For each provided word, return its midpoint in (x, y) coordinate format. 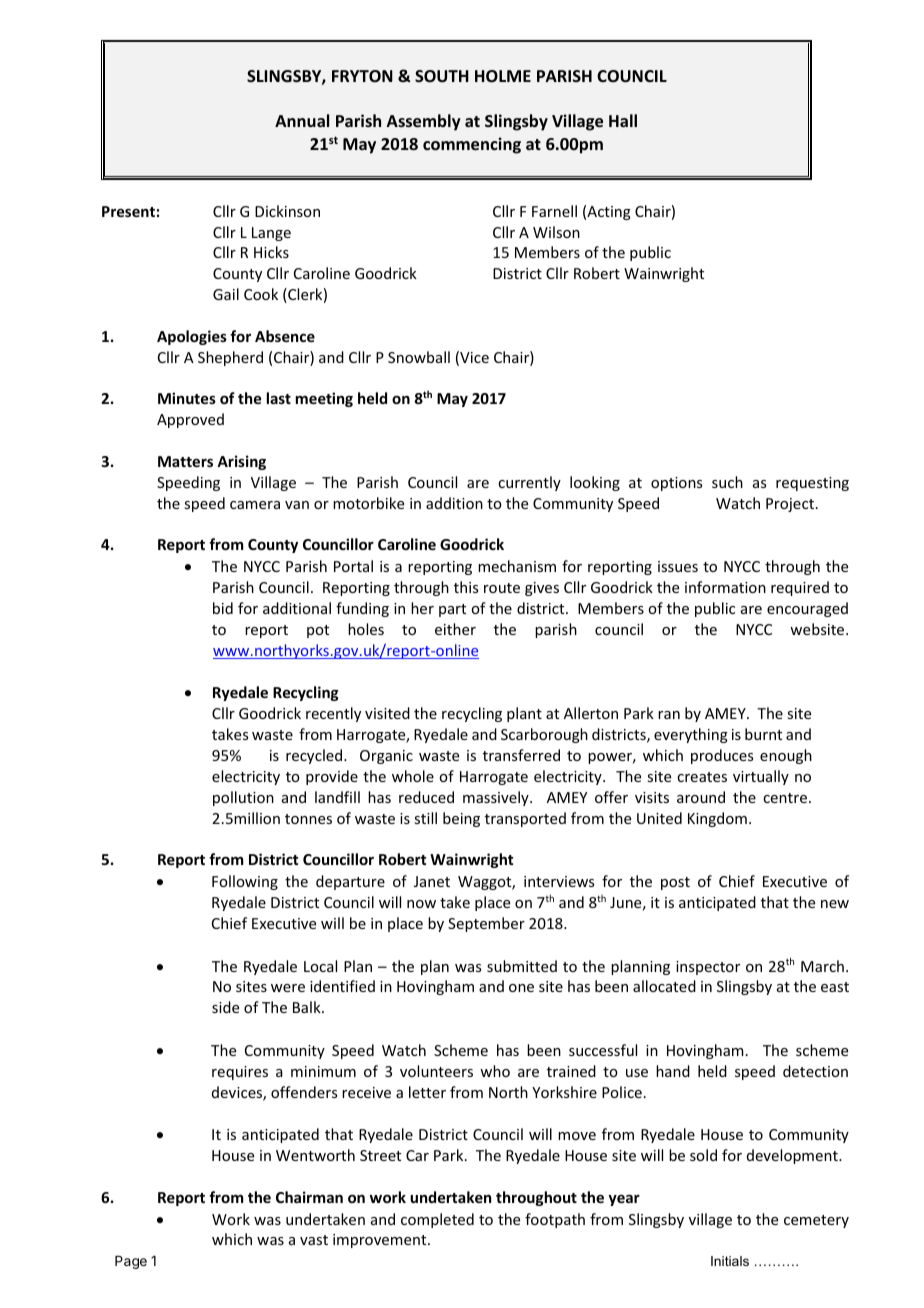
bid (223, 608)
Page (131, 1262)
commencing (472, 145)
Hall (623, 120)
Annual (302, 120)
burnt (763, 734)
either (455, 629)
